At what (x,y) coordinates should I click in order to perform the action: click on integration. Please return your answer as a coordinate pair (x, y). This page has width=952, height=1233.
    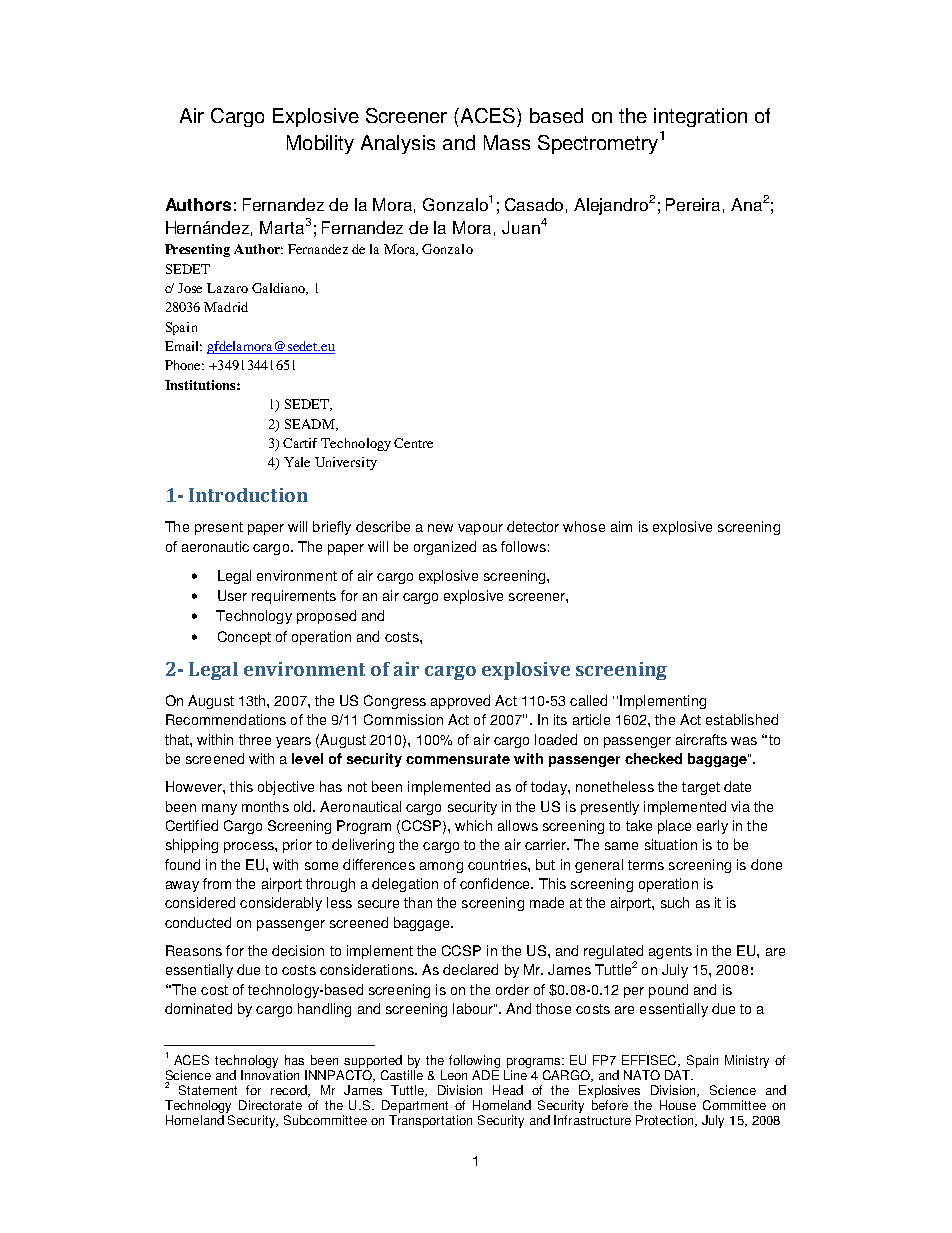
    Looking at the image, I should click on (700, 117).
